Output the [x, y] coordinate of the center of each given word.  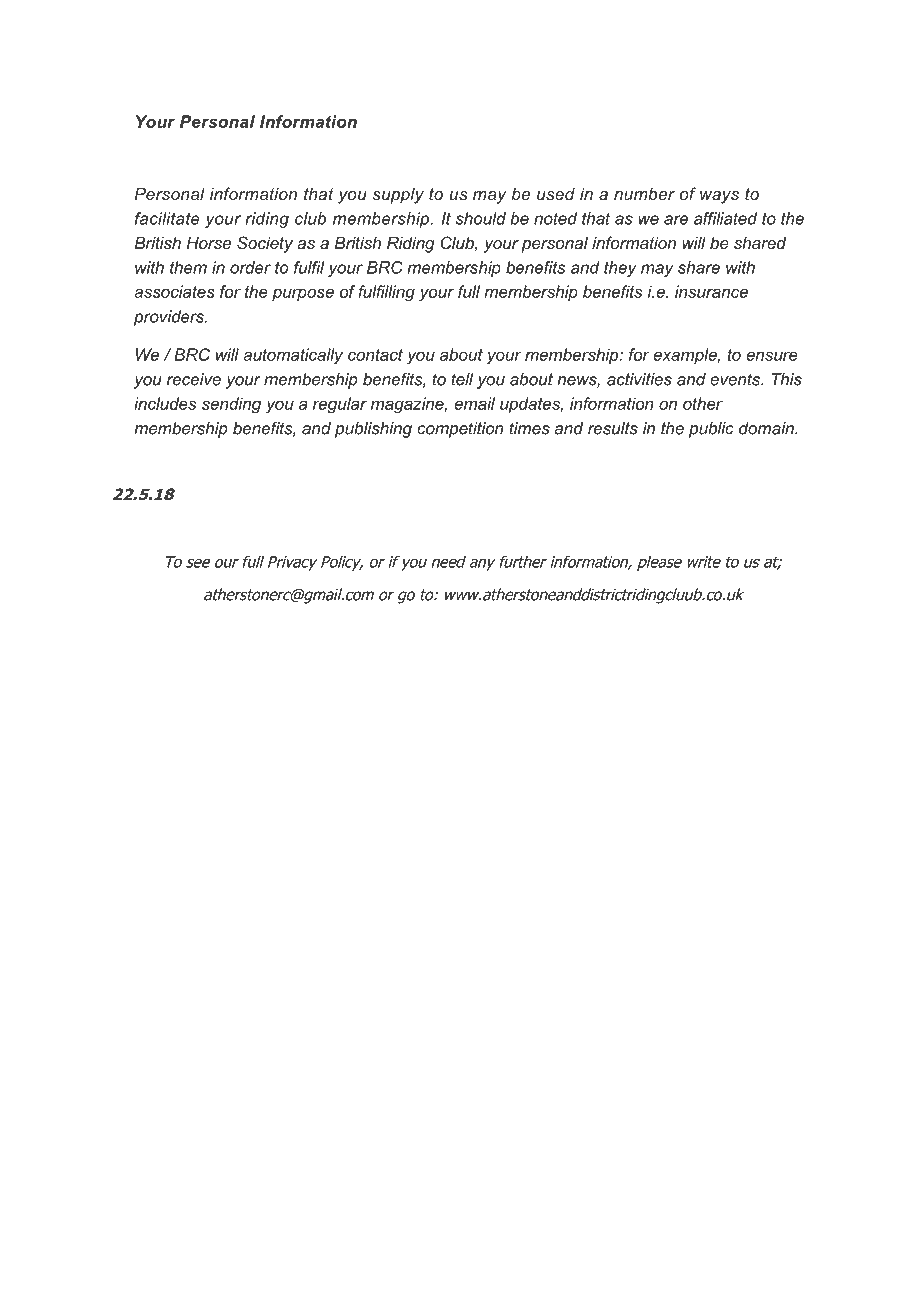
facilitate [167, 218]
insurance [711, 291]
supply [398, 196]
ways [719, 197]
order [250, 267]
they [620, 269]
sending [231, 405]
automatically [293, 356]
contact [375, 355]
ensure [772, 356]
